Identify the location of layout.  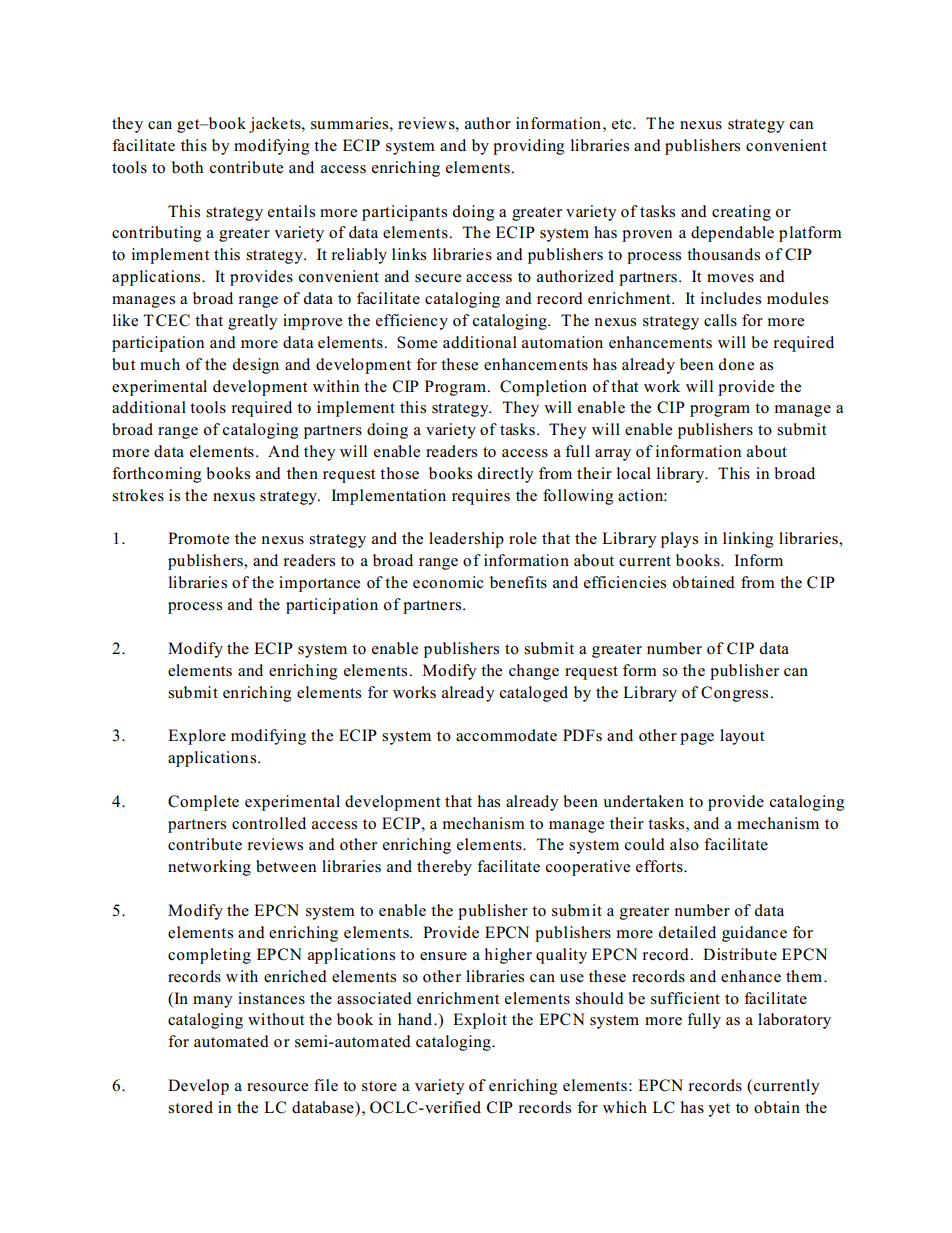
(742, 737).
